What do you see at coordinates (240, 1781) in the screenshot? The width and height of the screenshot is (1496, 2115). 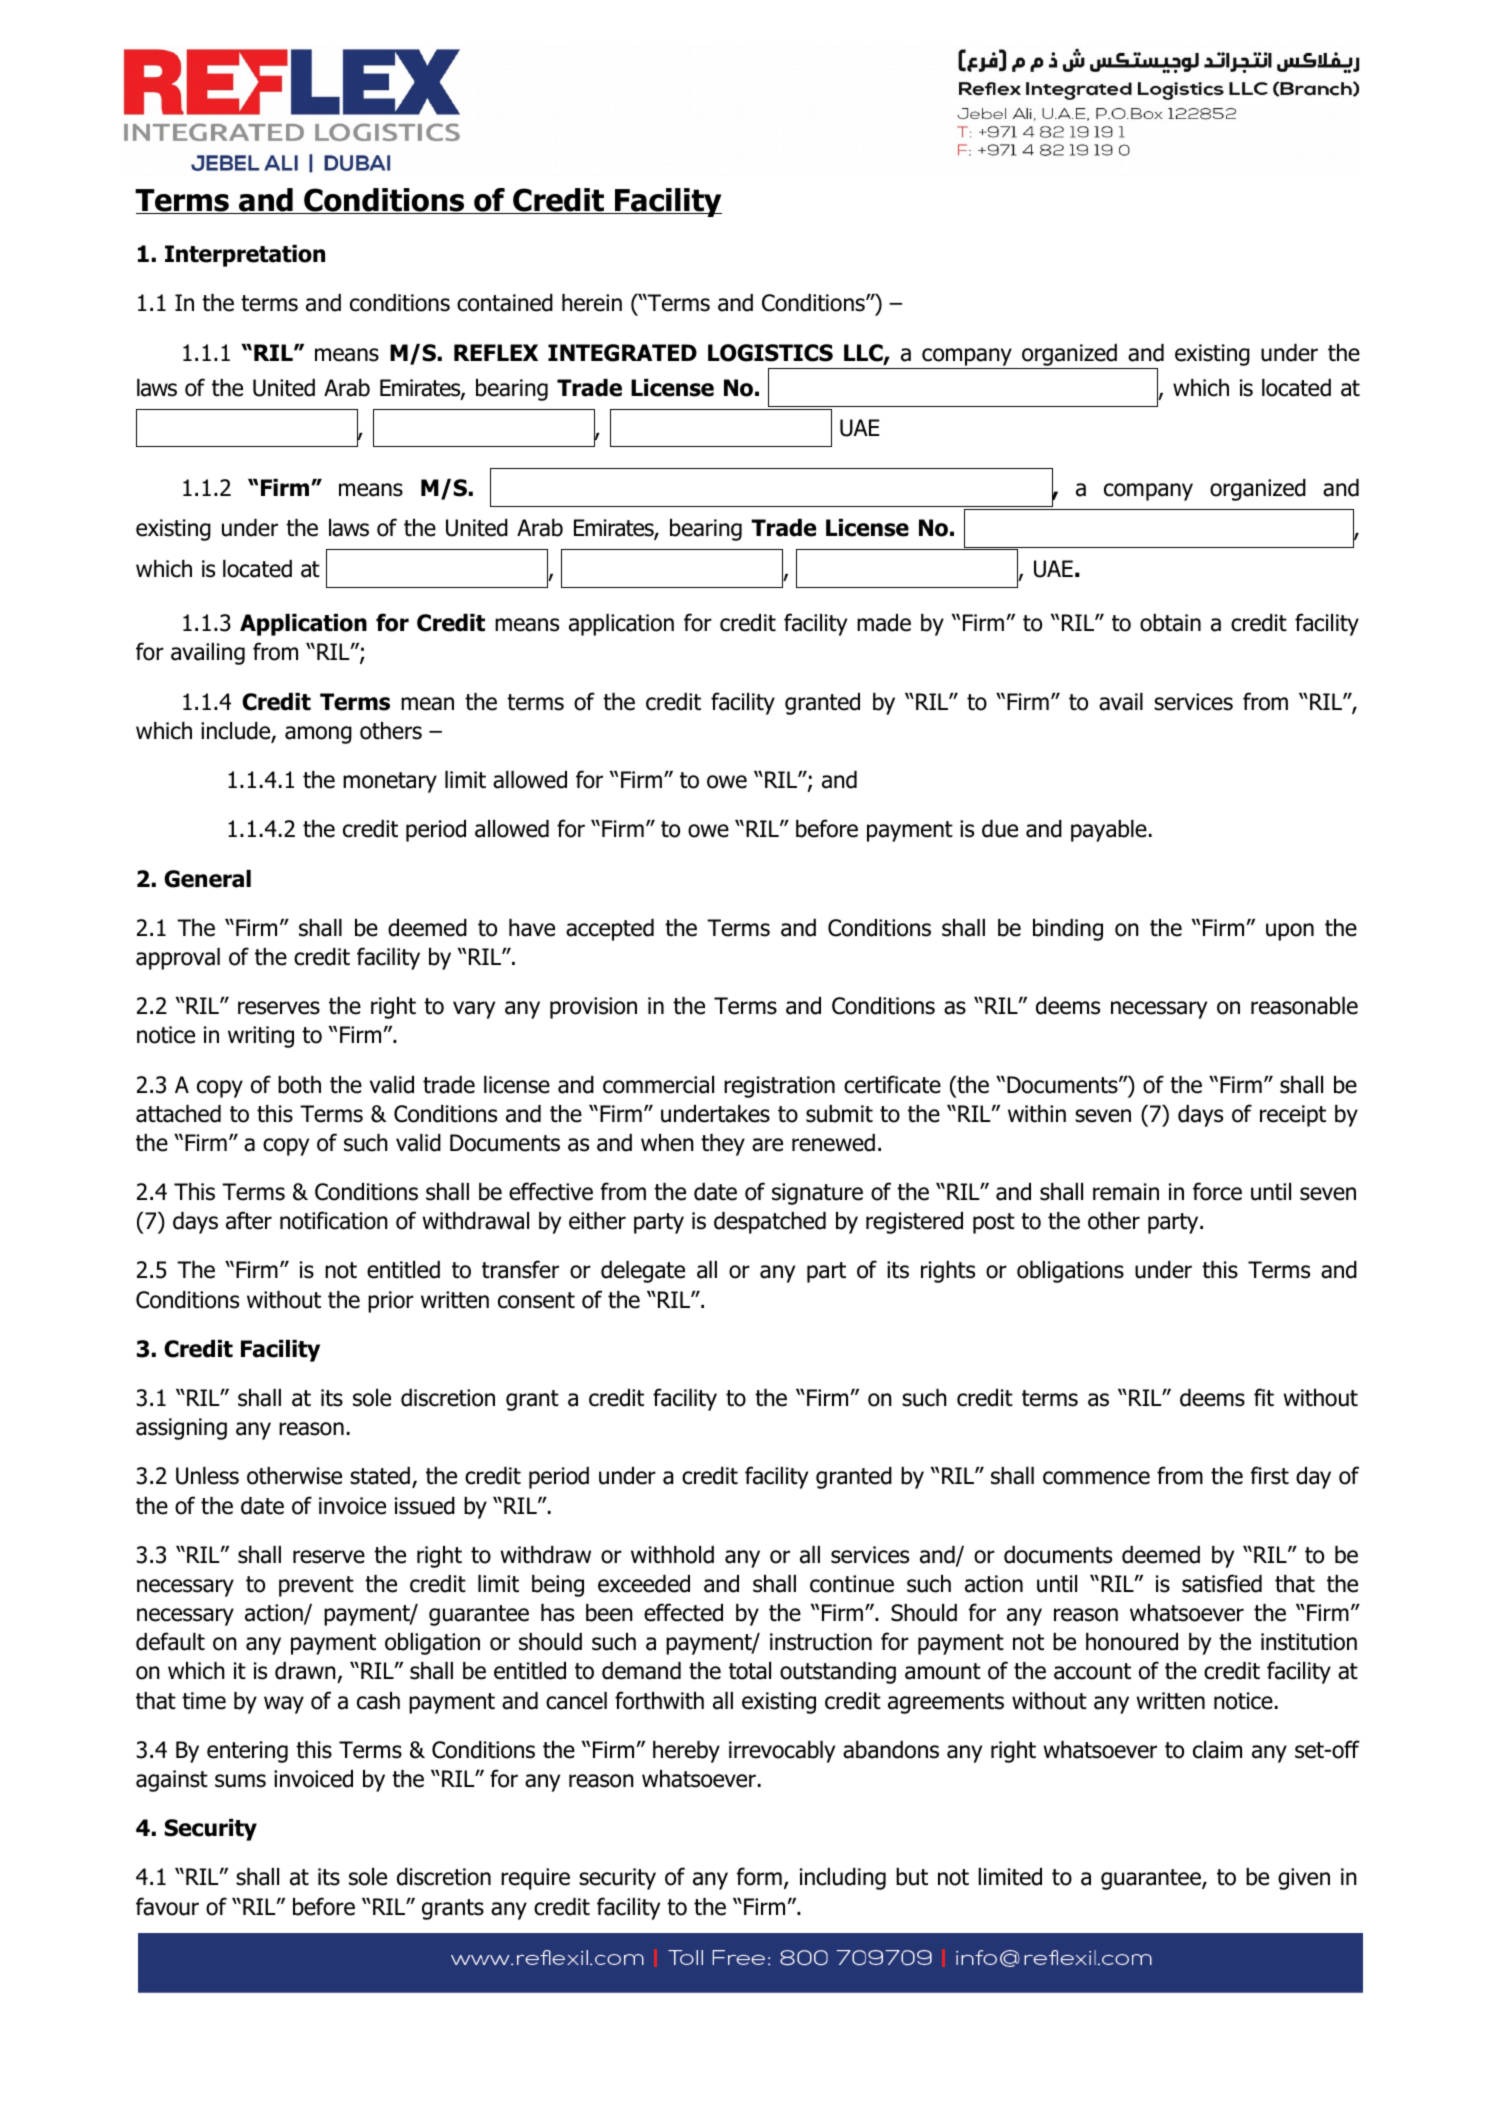 I see `sums` at bounding box center [240, 1781].
